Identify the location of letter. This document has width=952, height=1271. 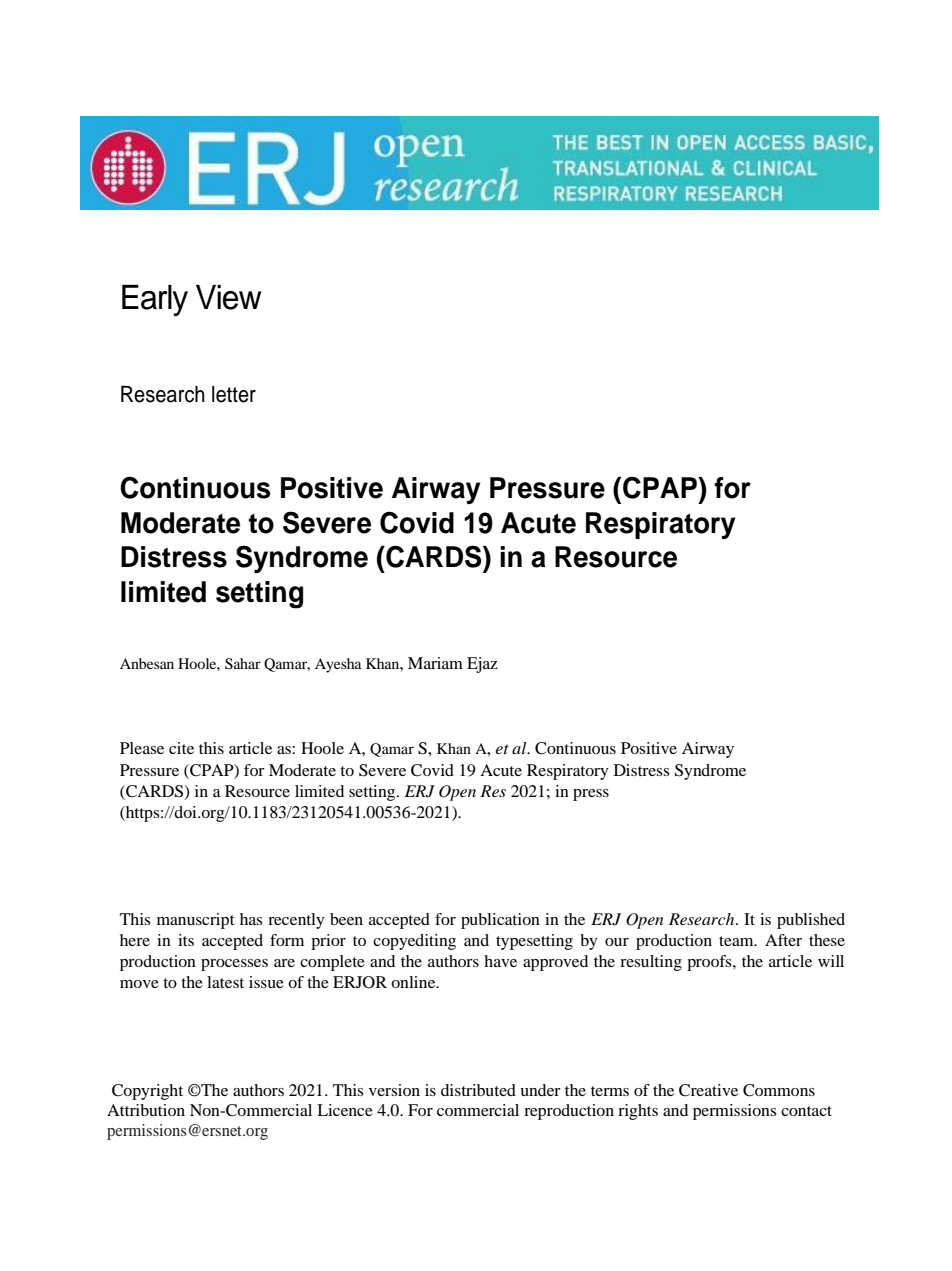
(234, 394).
